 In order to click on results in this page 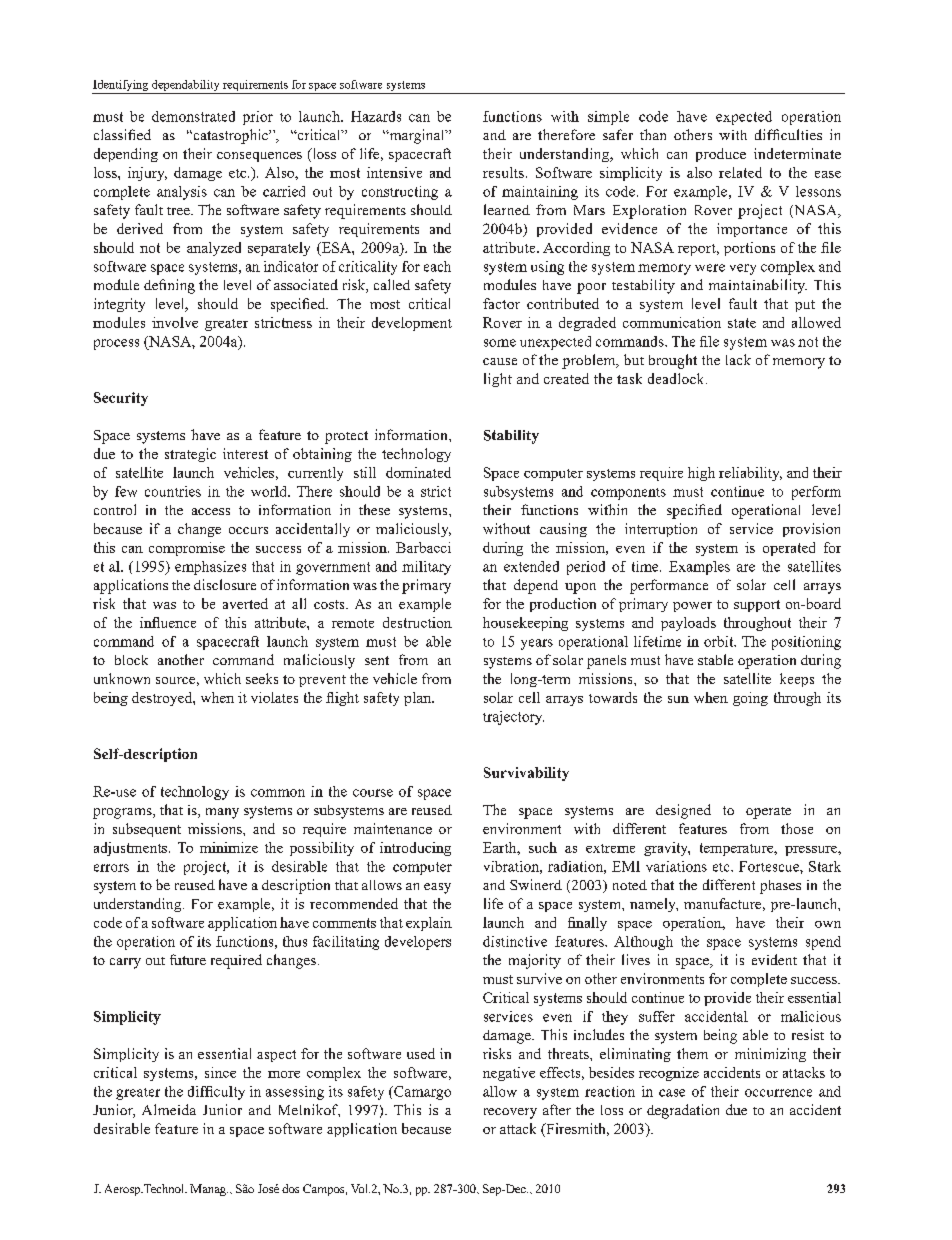, I will do `click(503, 172)`.
